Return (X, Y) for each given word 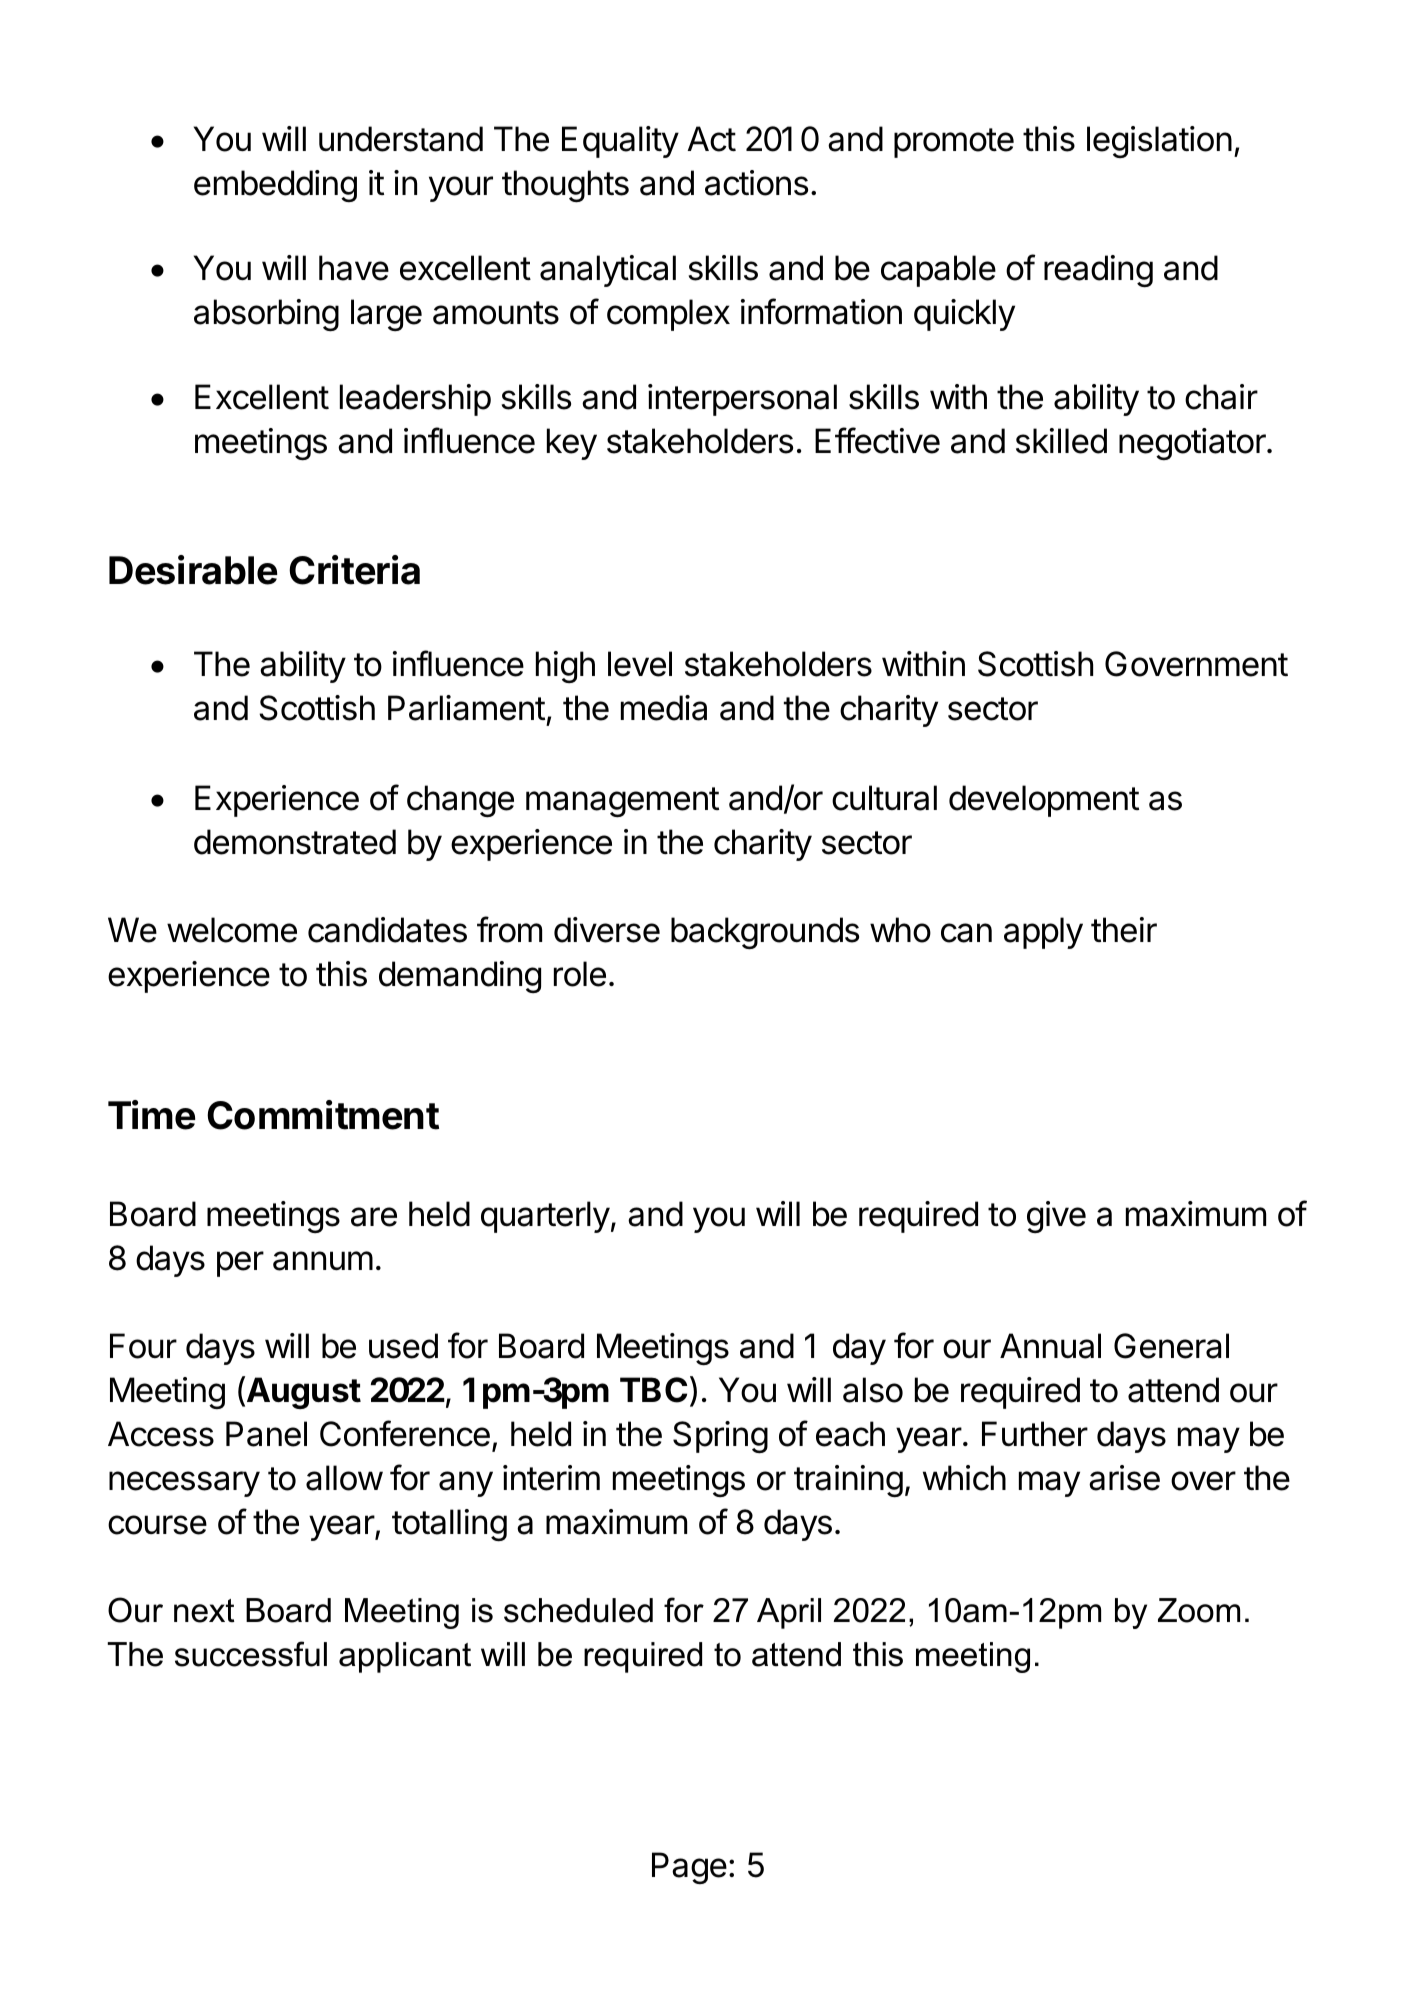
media (664, 708)
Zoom (1199, 1610)
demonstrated (295, 842)
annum (323, 1261)
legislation (1159, 142)
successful (251, 1654)
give (1056, 1217)
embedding (275, 186)
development (1044, 801)
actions (756, 183)
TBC (653, 1390)
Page (689, 1868)
